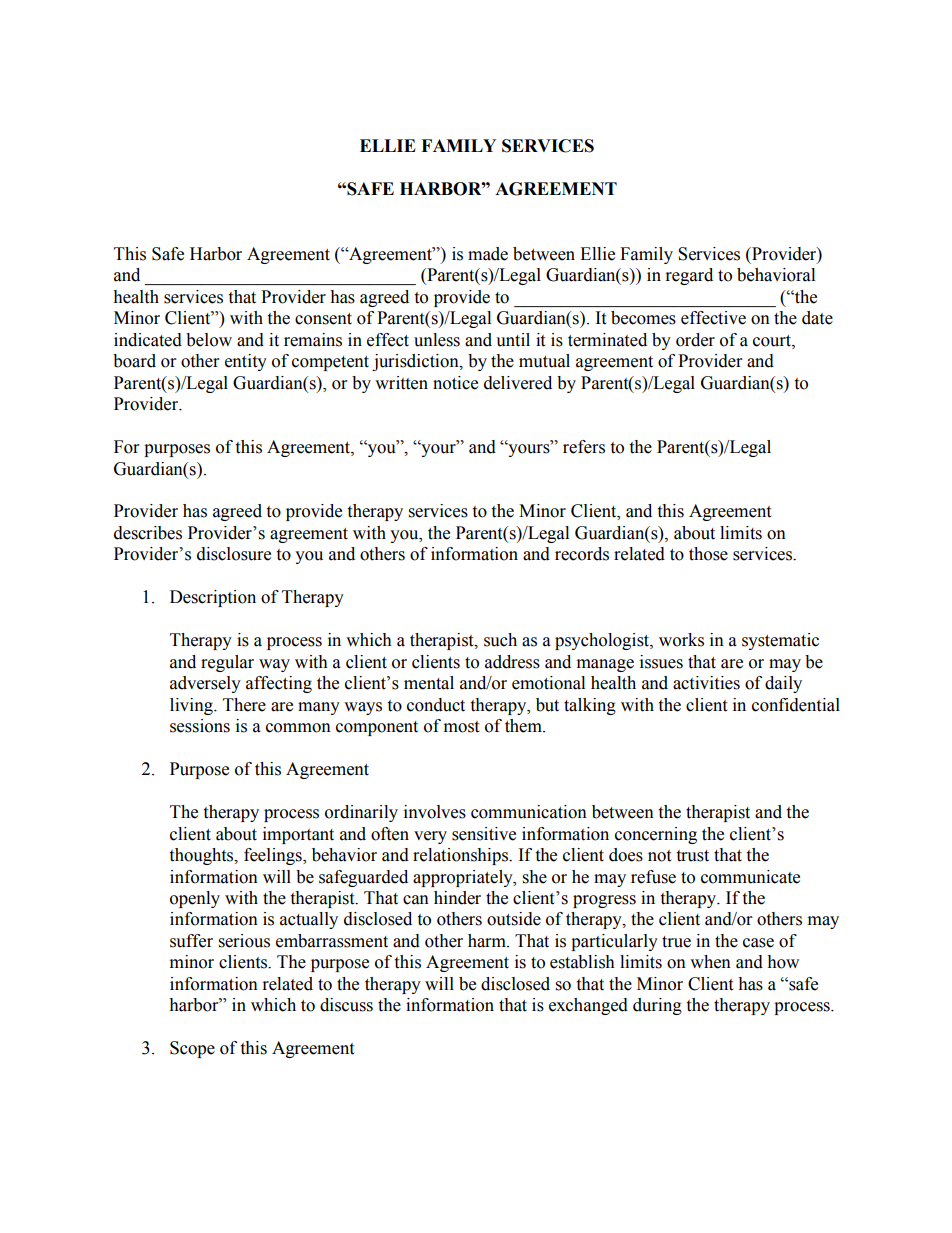 Image resolution: width=952 pixels, height=1233 pixels. I want to click on refers, so click(584, 447).
